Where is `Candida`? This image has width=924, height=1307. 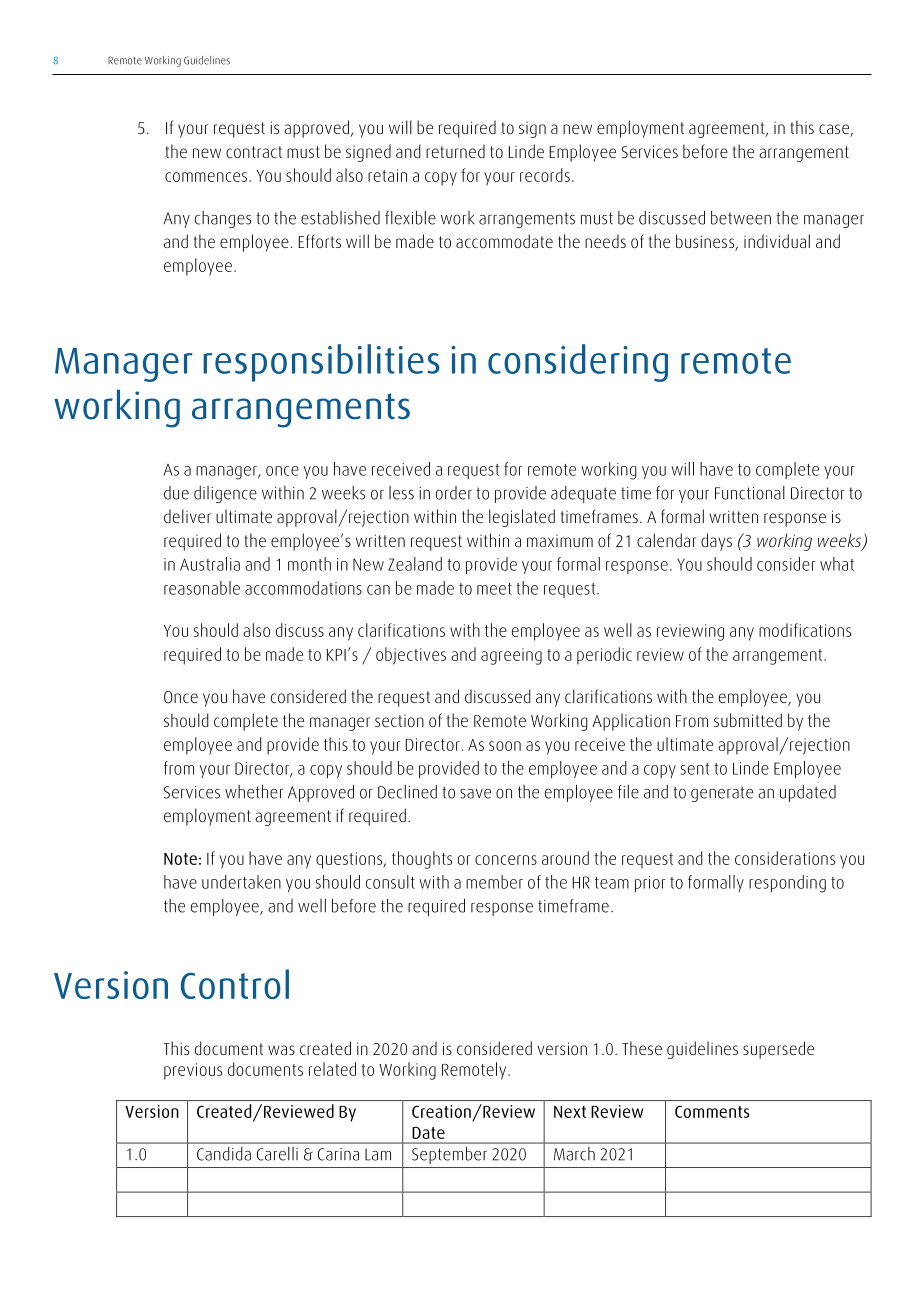
Candida is located at coordinates (224, 1154).
